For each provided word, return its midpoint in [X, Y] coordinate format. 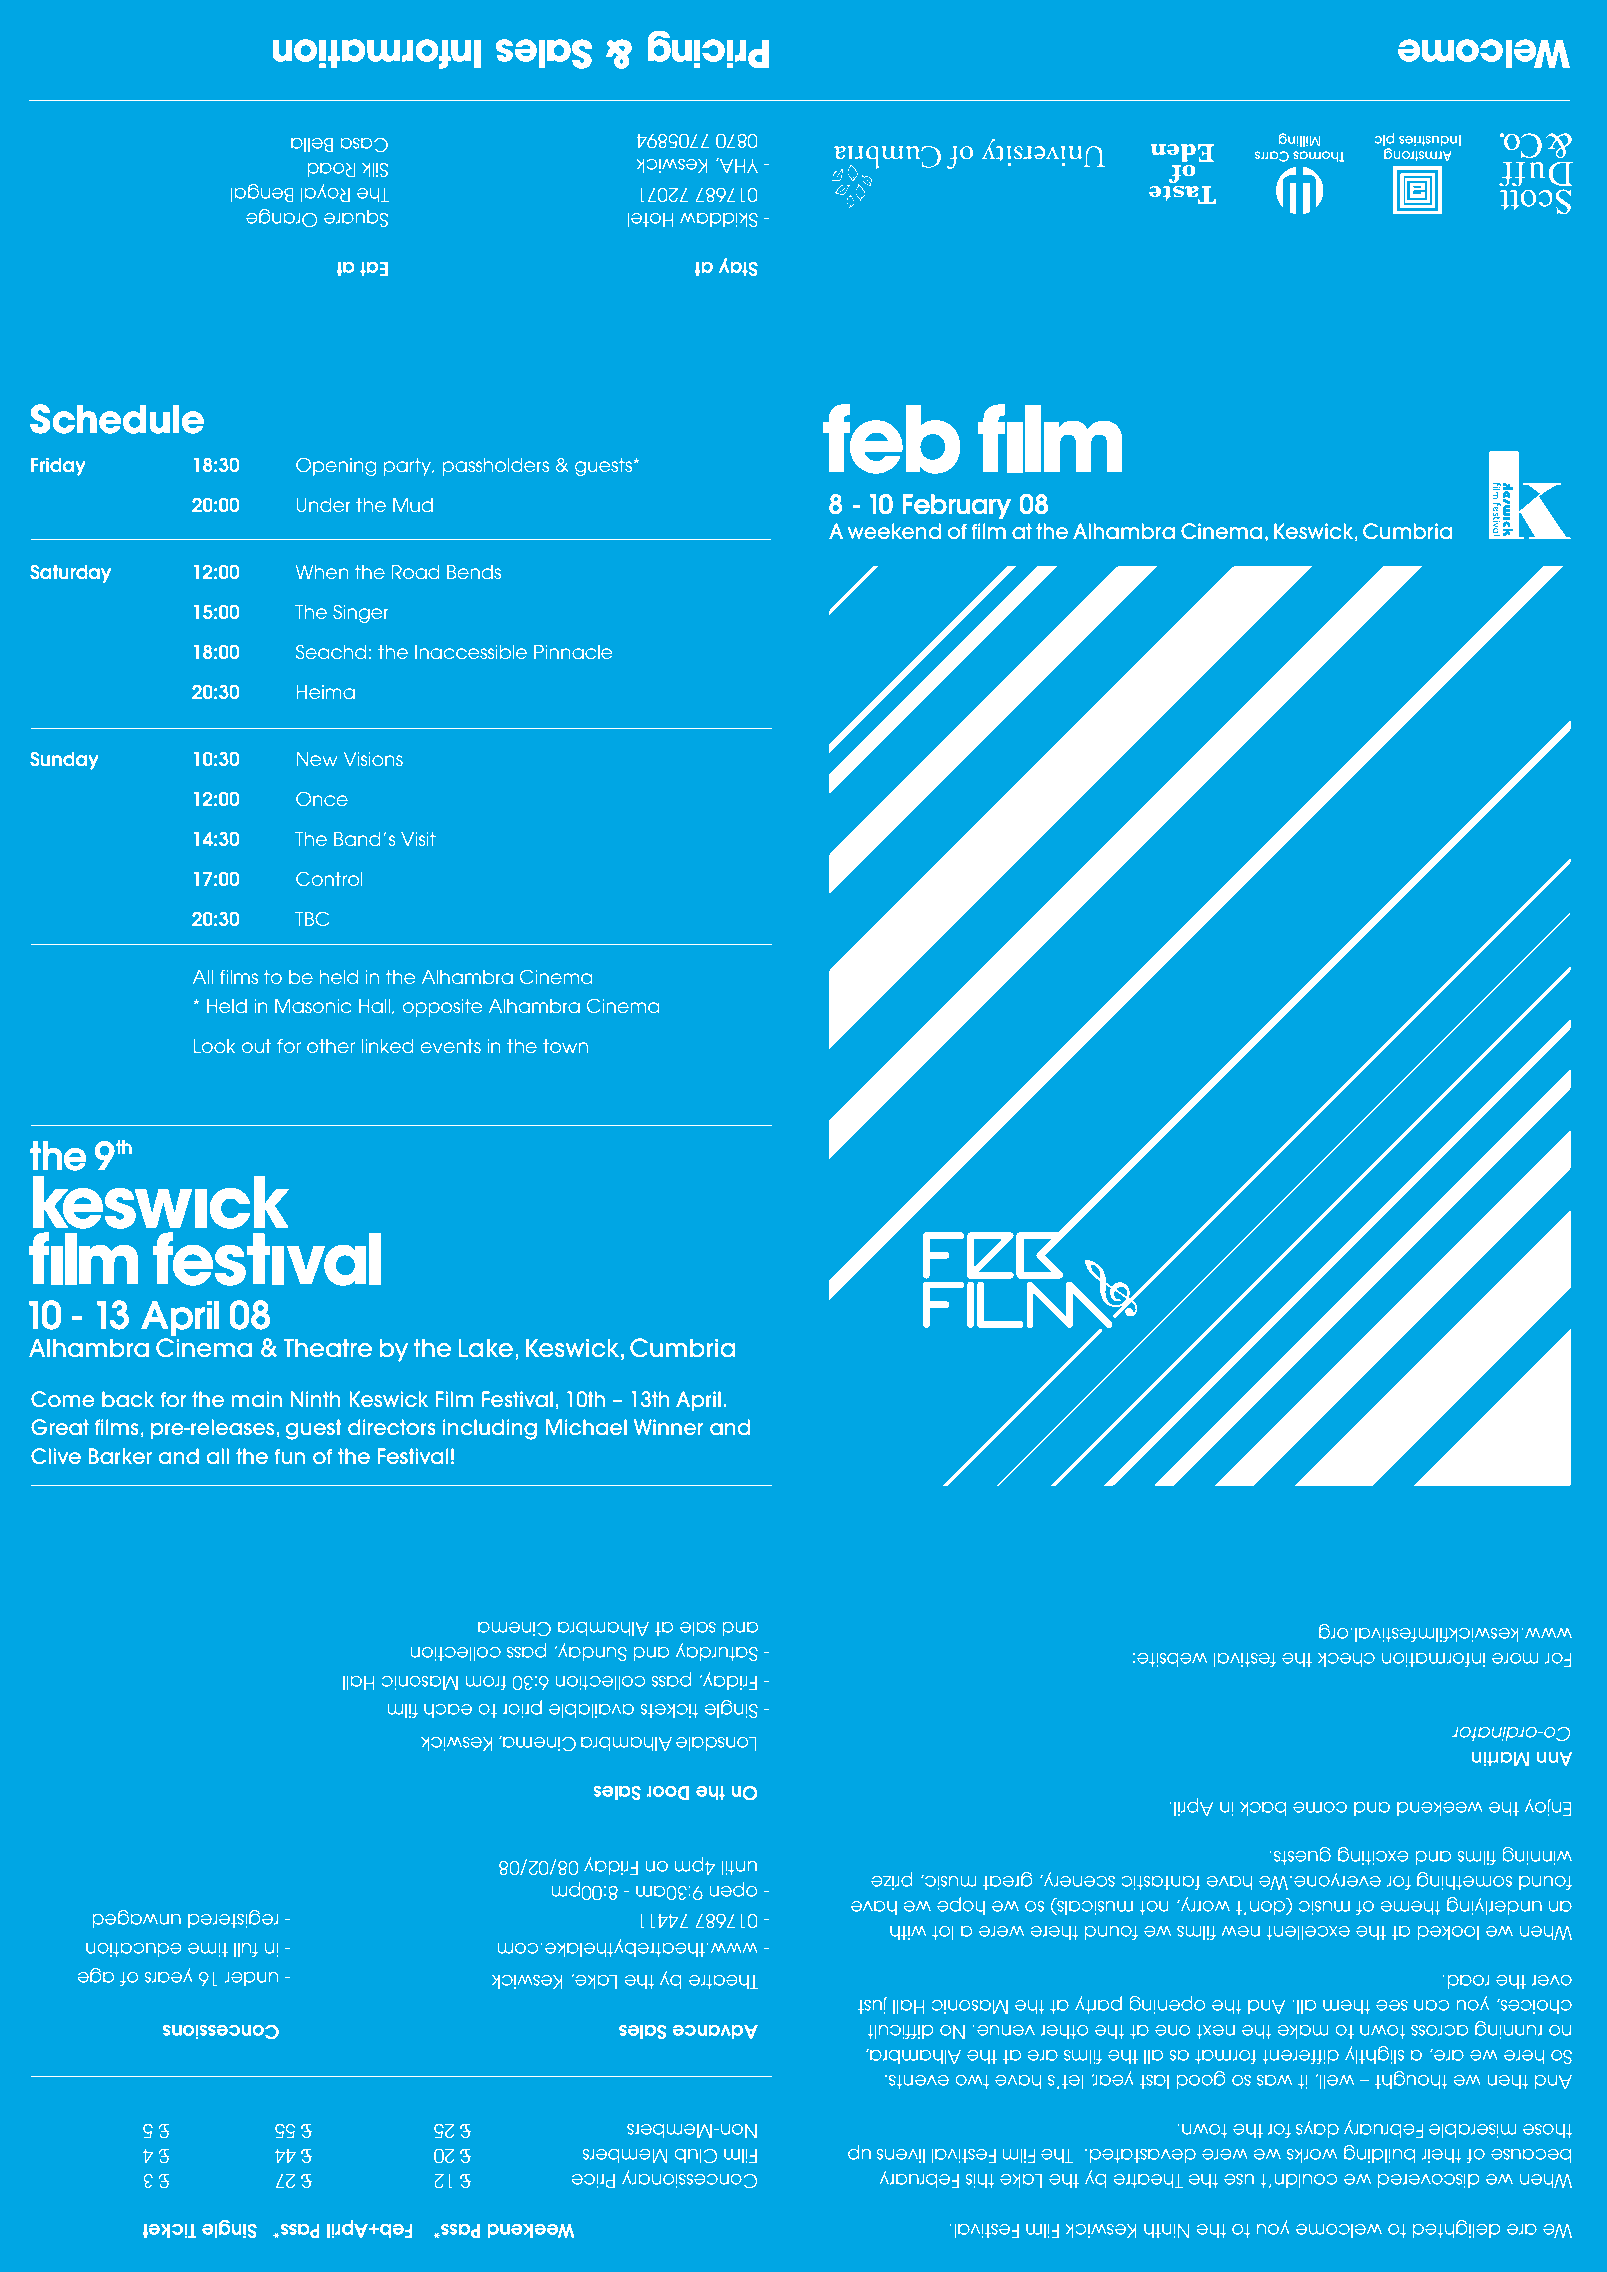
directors [392, 1427]
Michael [586, 1427]
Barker [120, 1456]
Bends [474, 572]
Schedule [117, 419]
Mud [413, 505]
